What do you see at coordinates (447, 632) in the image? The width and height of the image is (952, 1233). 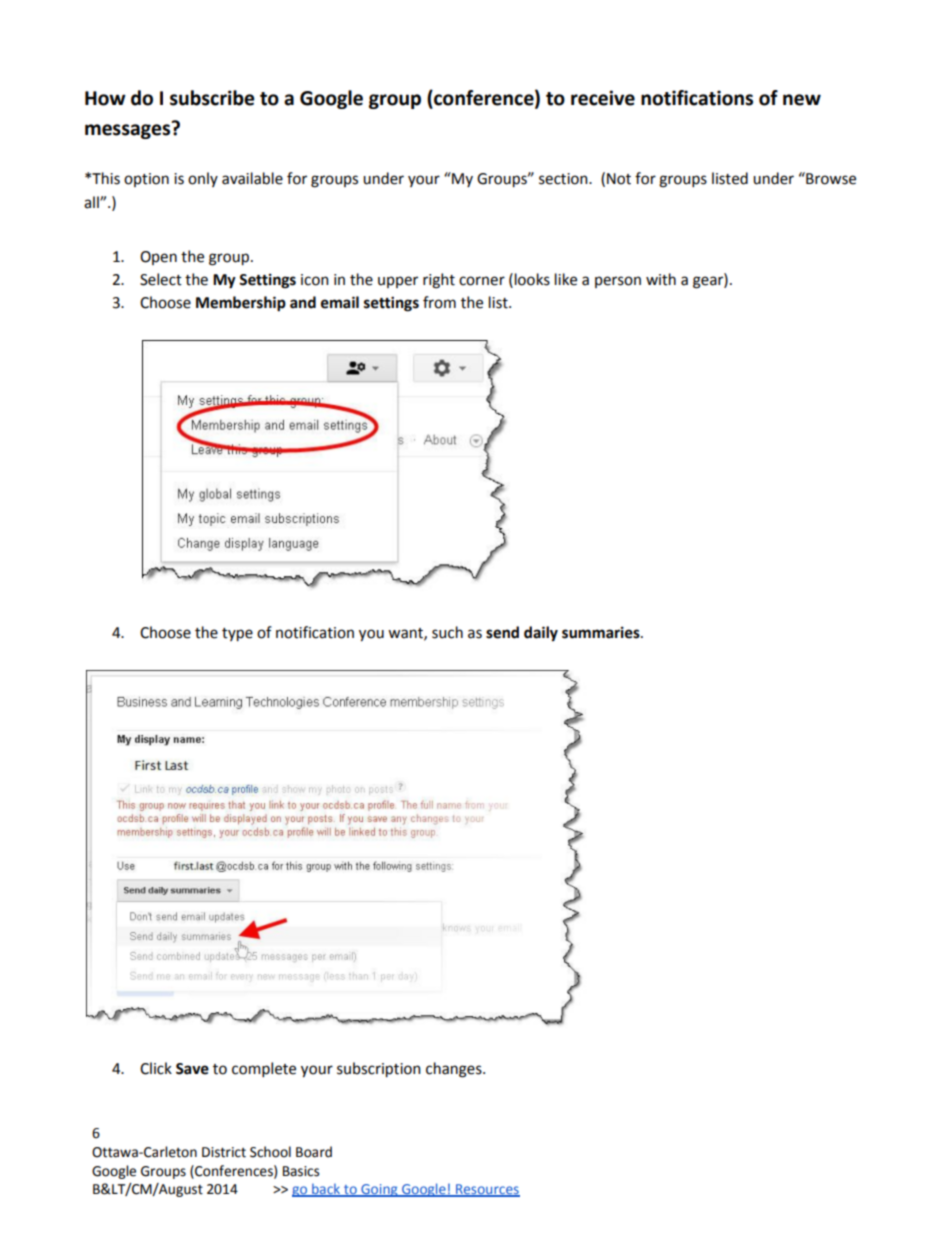 I see `such` at bounding box center [447, 632].
